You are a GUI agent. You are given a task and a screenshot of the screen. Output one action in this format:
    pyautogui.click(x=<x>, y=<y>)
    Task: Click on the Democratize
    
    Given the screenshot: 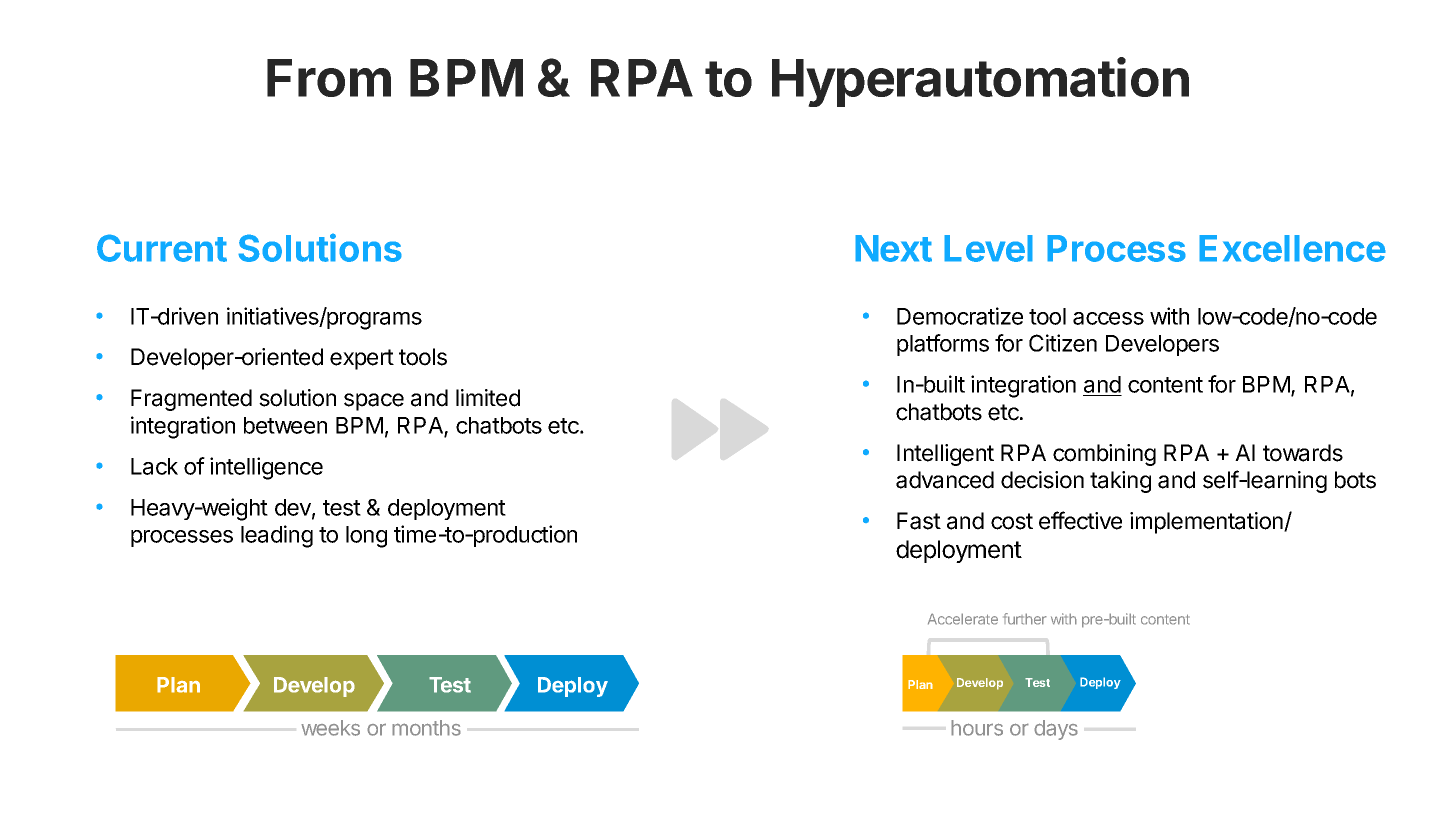 What is the action you would take?
    pyautogui.click(x=960, y=316)
